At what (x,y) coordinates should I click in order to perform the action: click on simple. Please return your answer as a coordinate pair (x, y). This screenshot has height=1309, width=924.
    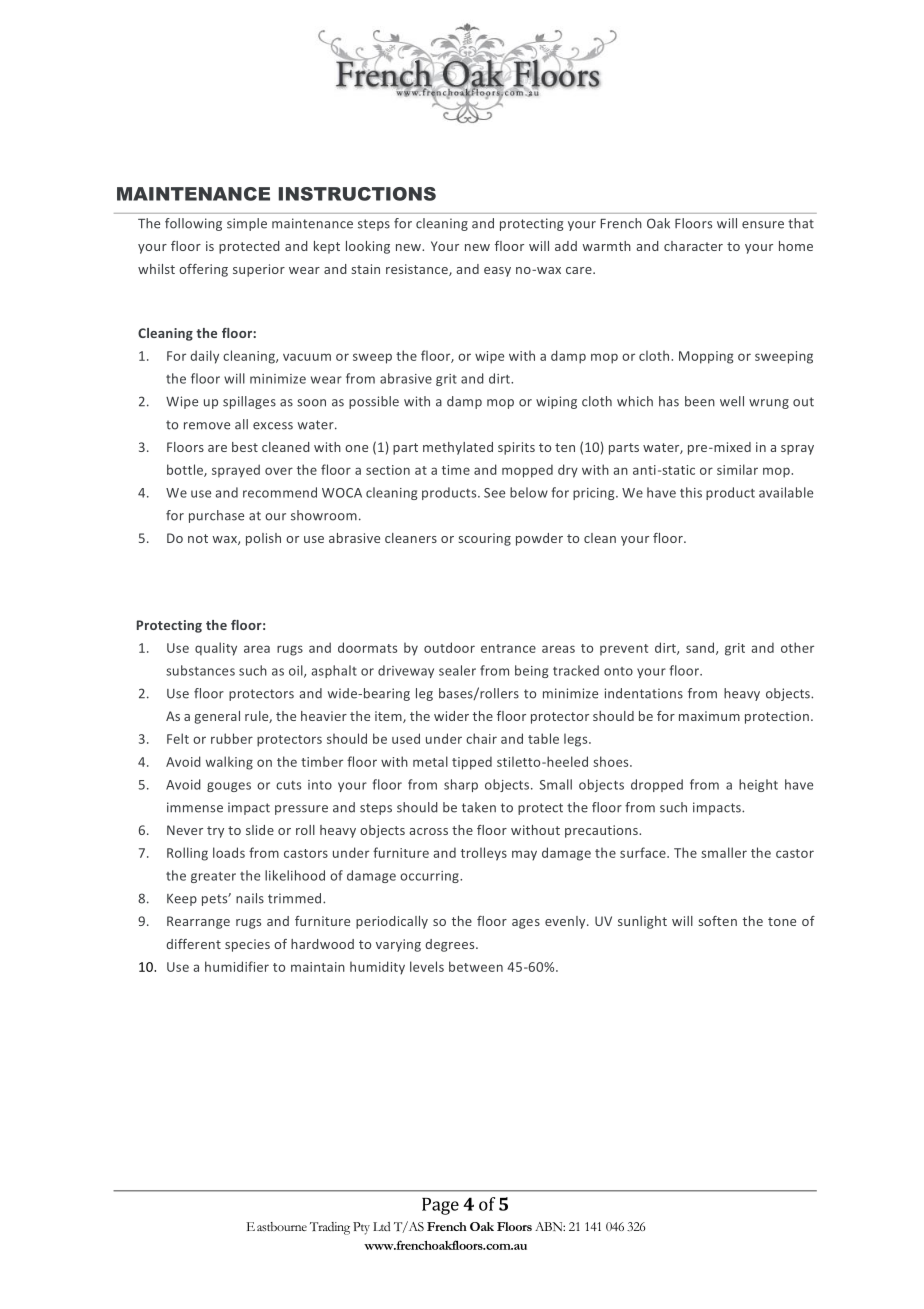
    Looking at the image, I should click on (247, 224).
